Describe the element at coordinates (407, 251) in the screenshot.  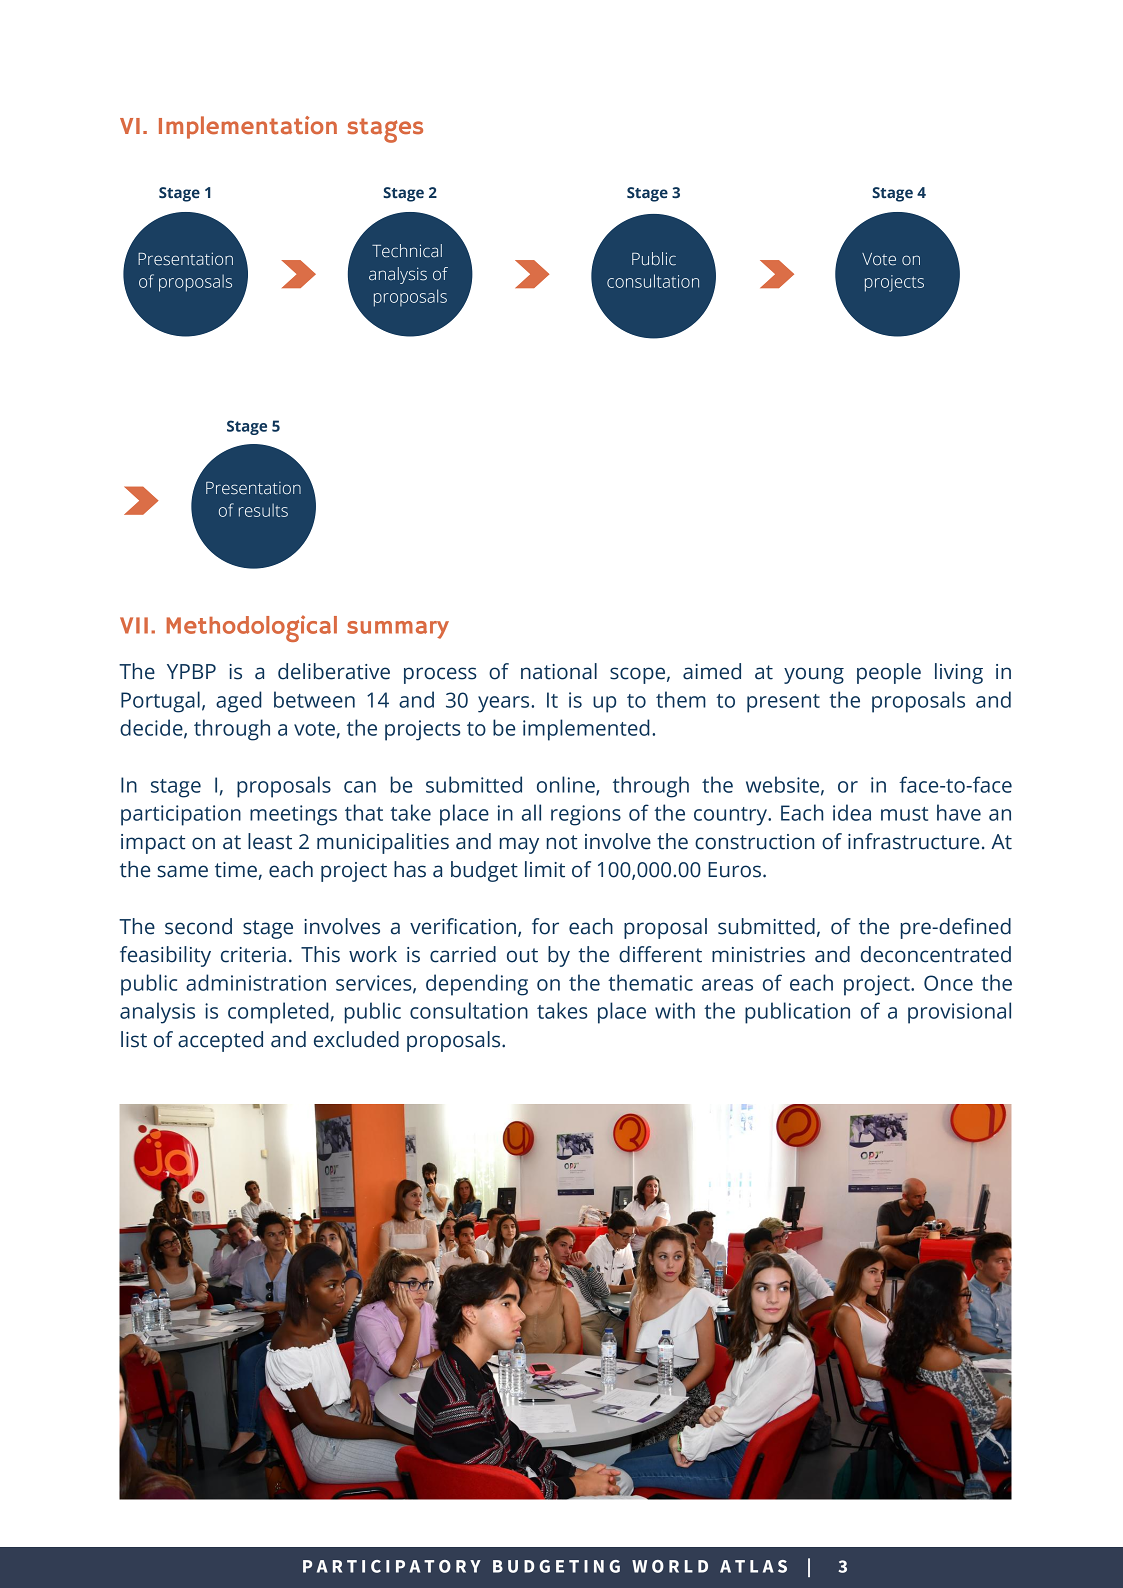
I see `Technical` at that location.
